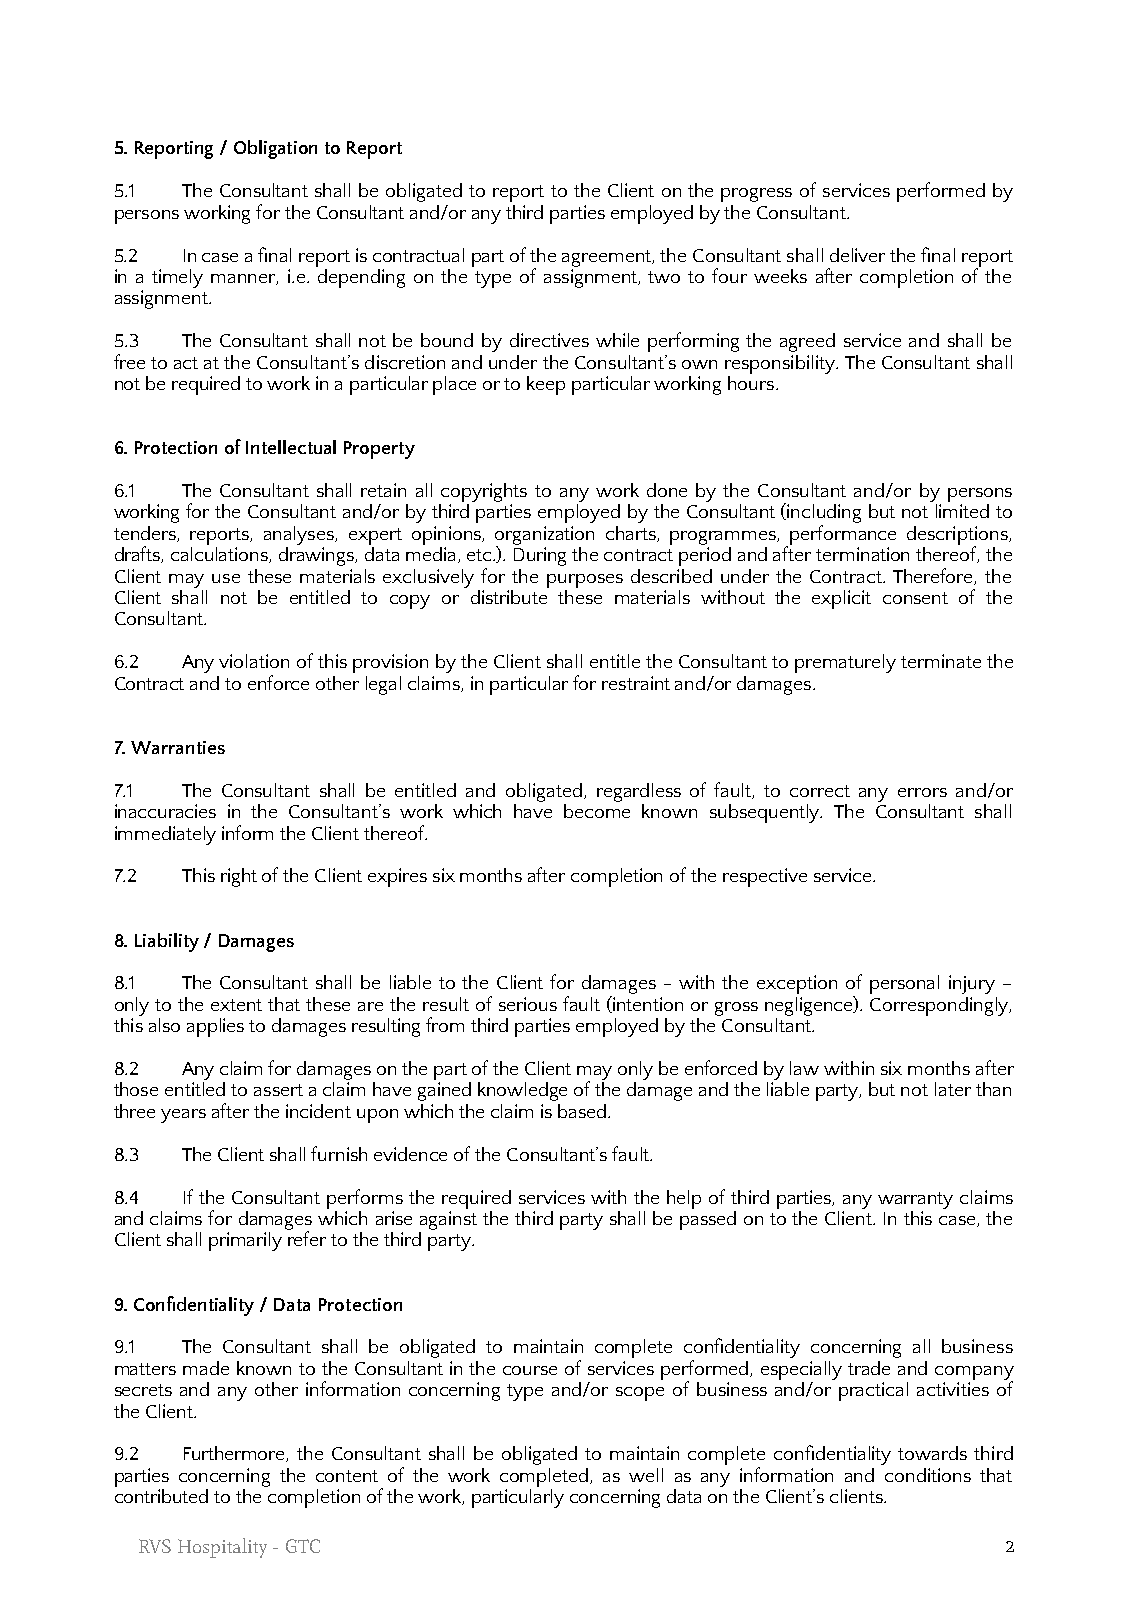  What do you see at coordinates (608, 258) in the screenshot?
I see `agreement` at bounding box center [608, 258].
